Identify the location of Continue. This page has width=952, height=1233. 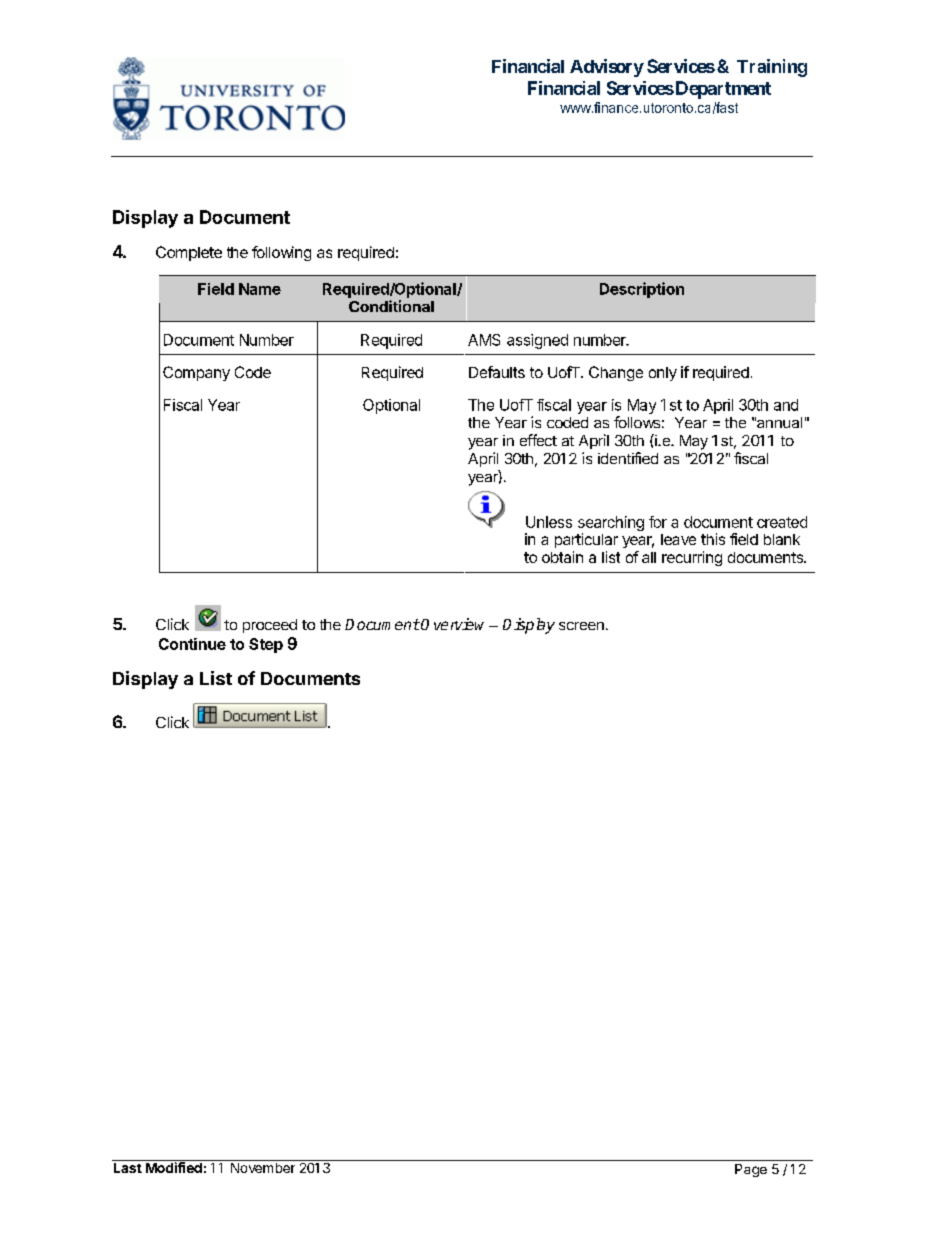
(192, 644).
